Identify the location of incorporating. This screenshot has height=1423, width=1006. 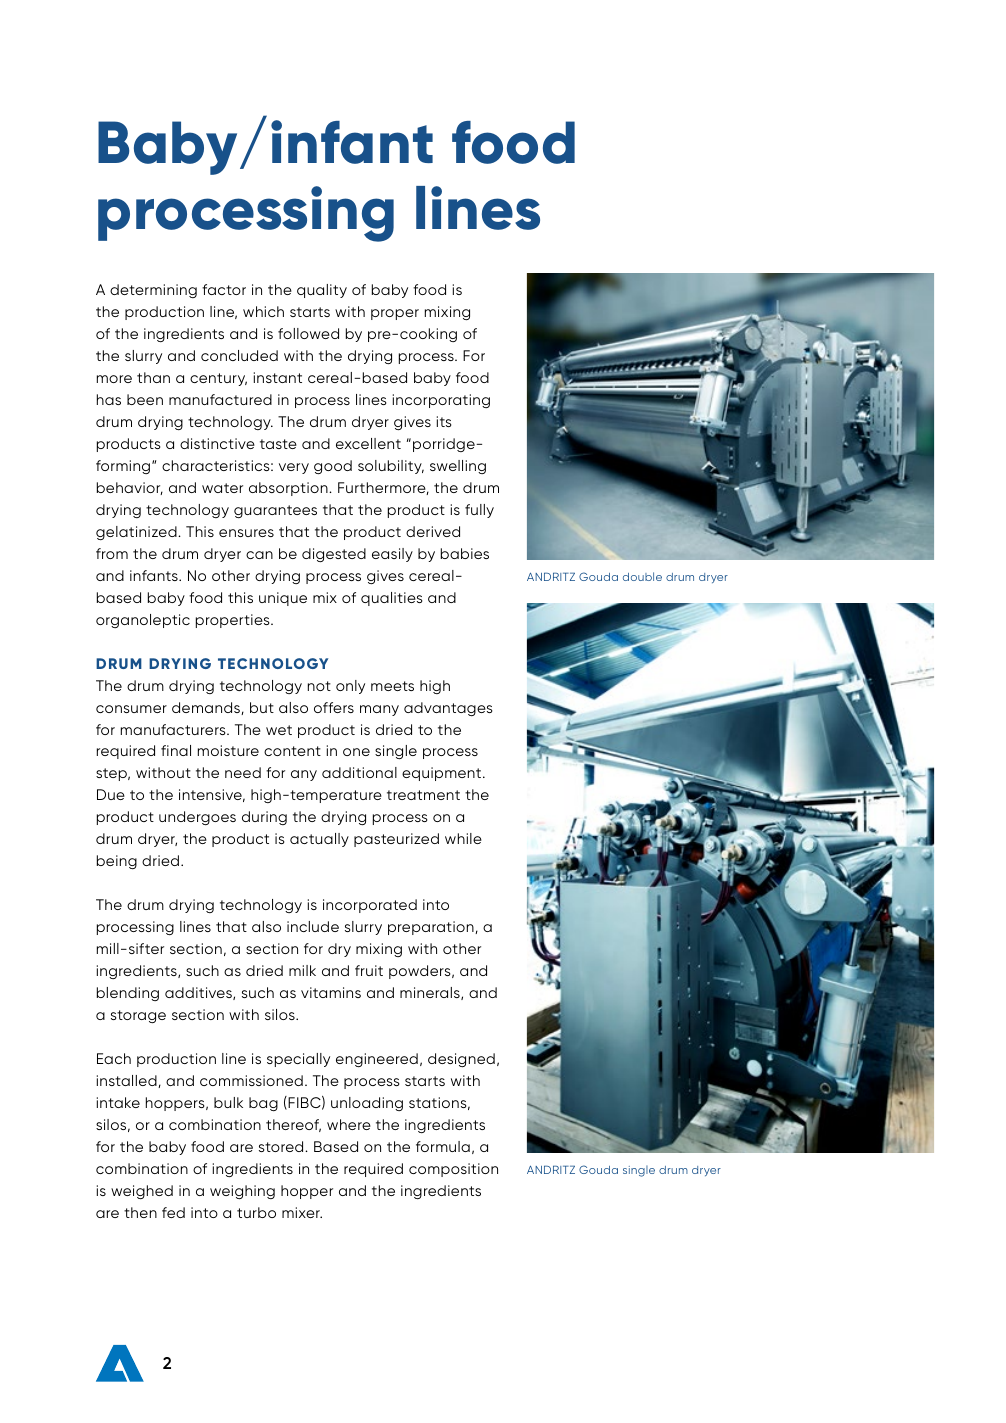
(441, 401).
